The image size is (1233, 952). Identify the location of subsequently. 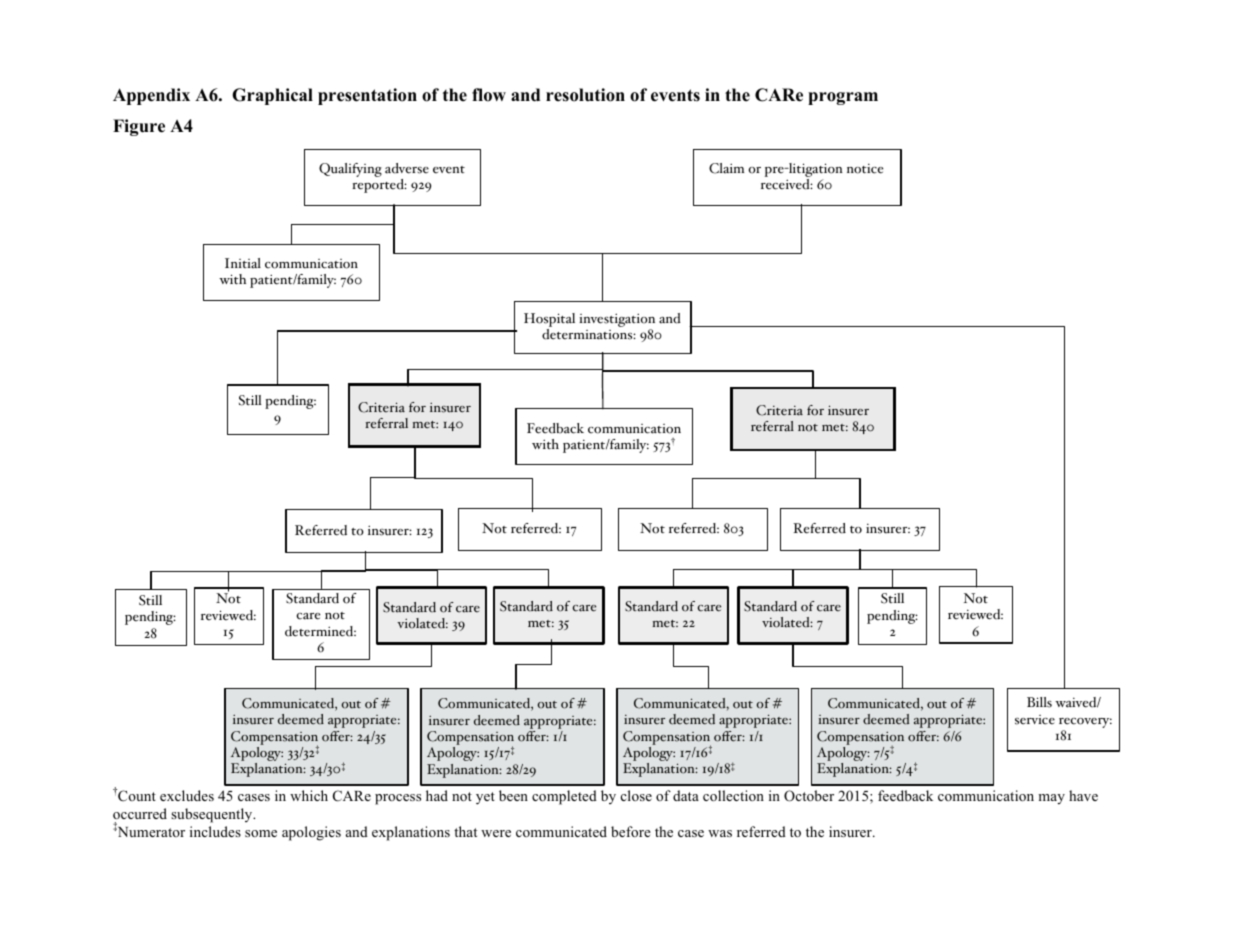
(213, 815).
